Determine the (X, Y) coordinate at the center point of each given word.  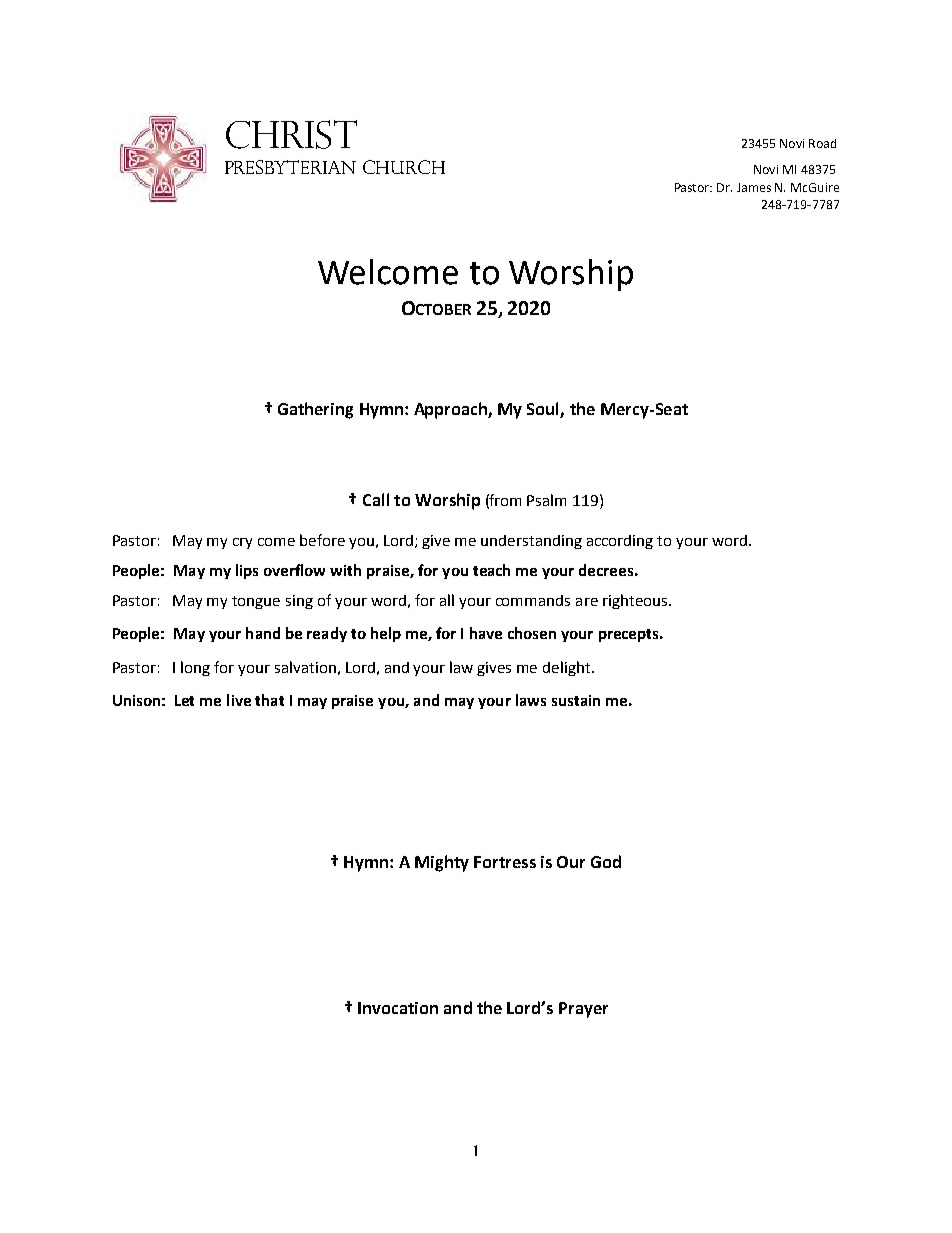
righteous (636, 601)
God (606, 861)
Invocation (398, 1008)
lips (247, 571)
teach (491, 570)
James (754, 187)
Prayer (583, 1010)
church (404, 167)
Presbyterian (290, 167)
